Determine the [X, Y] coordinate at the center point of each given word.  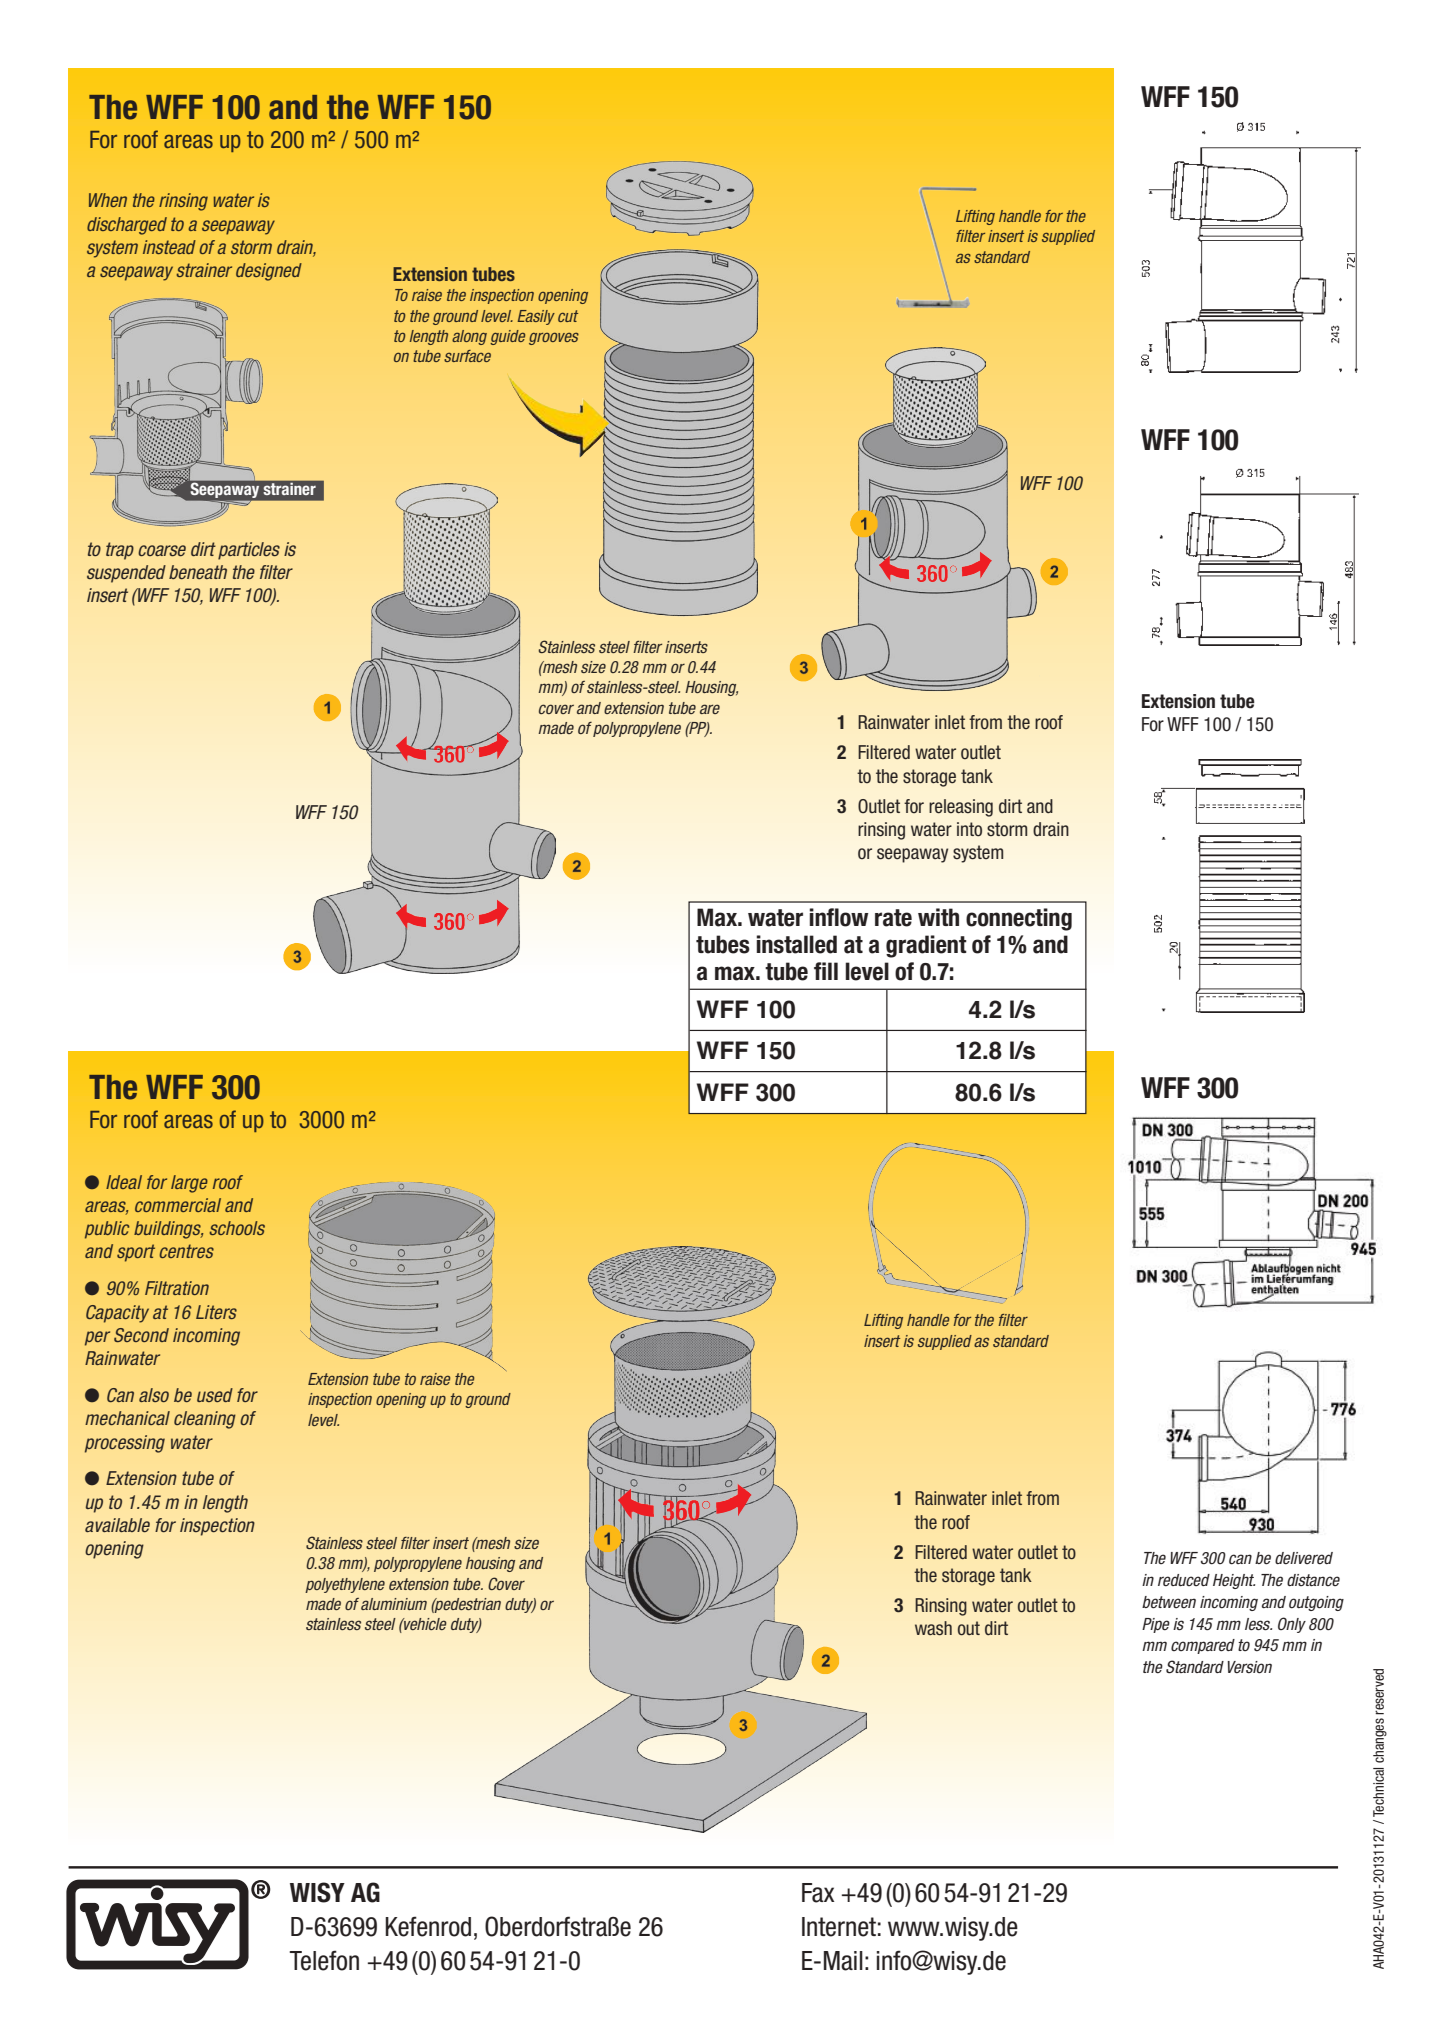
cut [568, 316]
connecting [1019, 919]
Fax [818, 1893]
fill [826, 971]
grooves [554, 339]
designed [269, 272]
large [189, 1184]
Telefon [324, 1960]
